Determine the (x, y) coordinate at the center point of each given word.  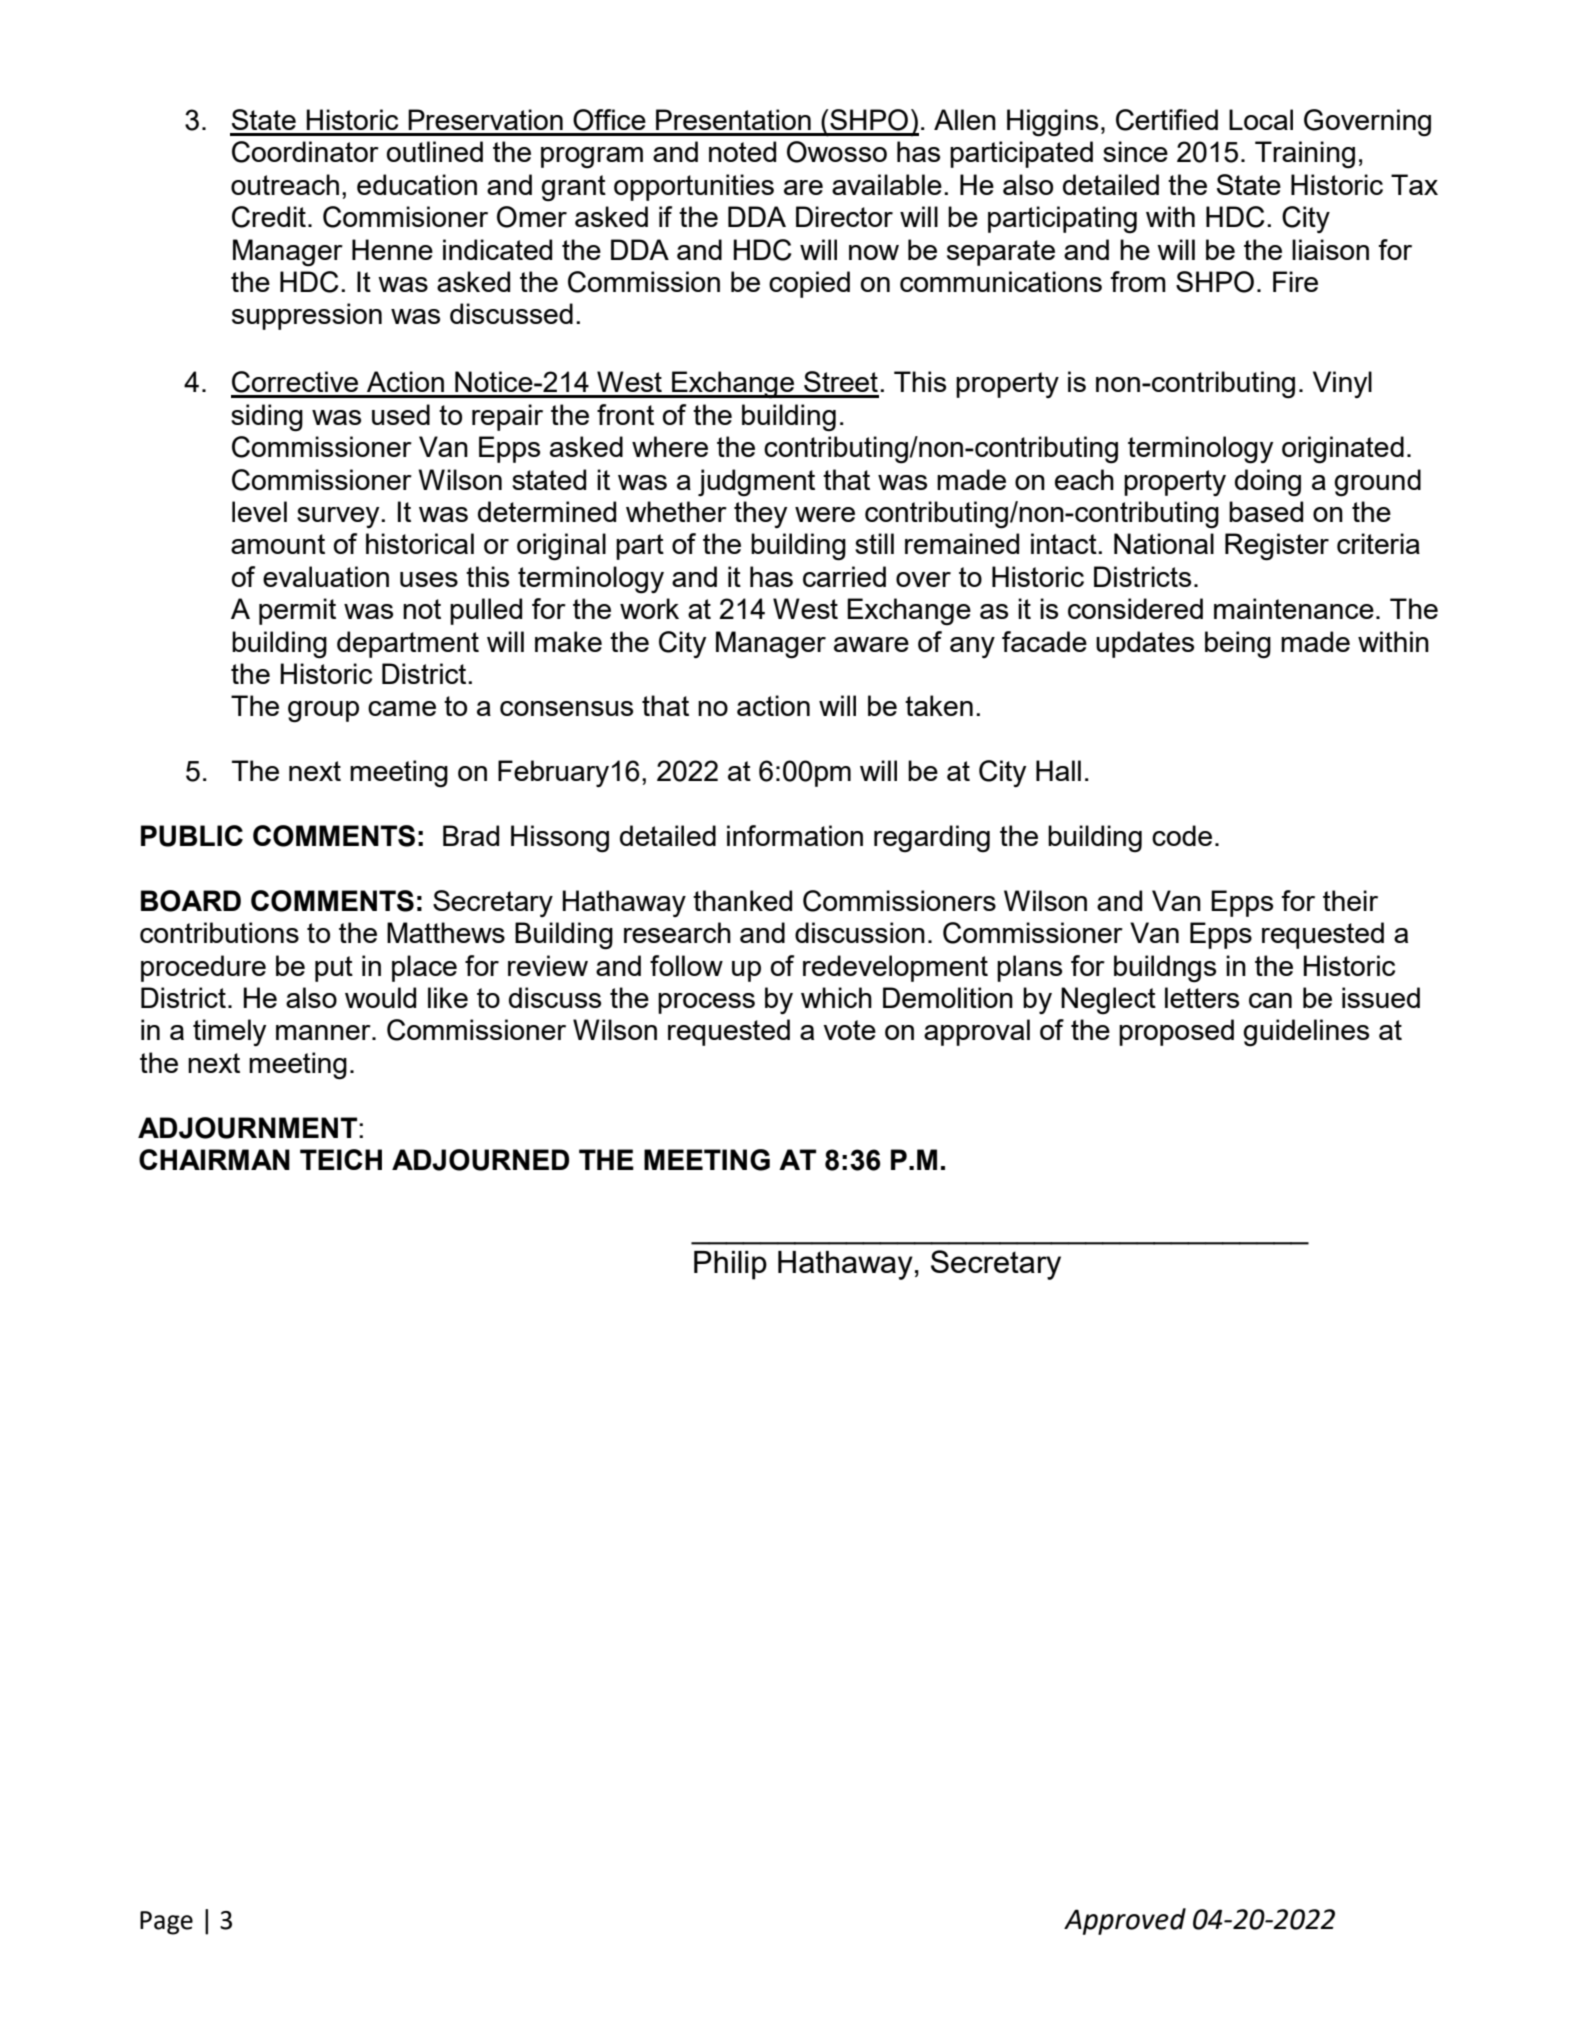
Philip (730, 1265)
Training (1305, 155)
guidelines (1306, 1033)
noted (742, 151)
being (1238, 645)
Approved (1125, 1921)
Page (166, 1923)
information (795, 835)
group (323, 712)
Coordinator (305, 152)
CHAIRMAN (214, 1159)
